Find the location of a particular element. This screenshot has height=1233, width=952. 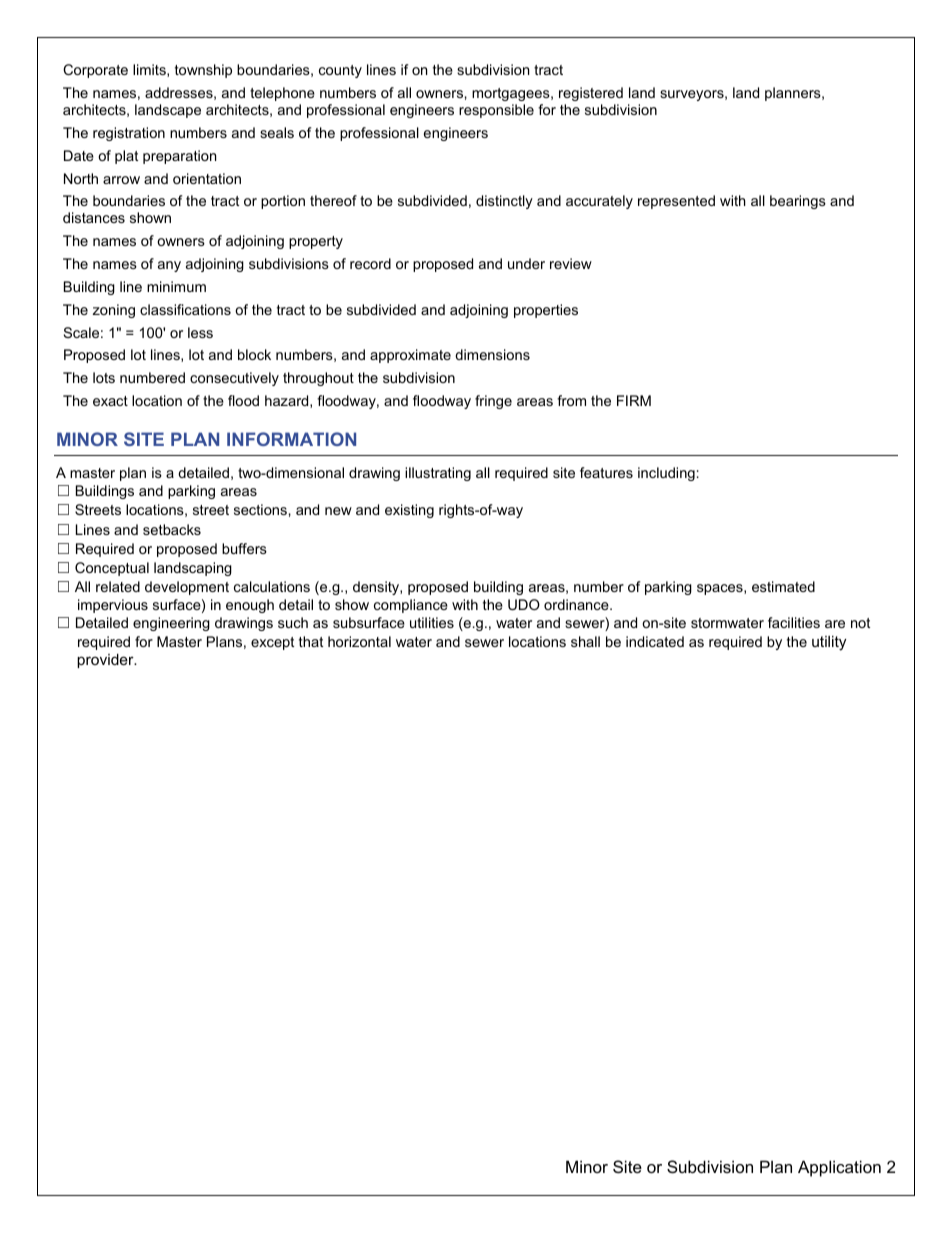

provider is located at coordinates (106, 661).
